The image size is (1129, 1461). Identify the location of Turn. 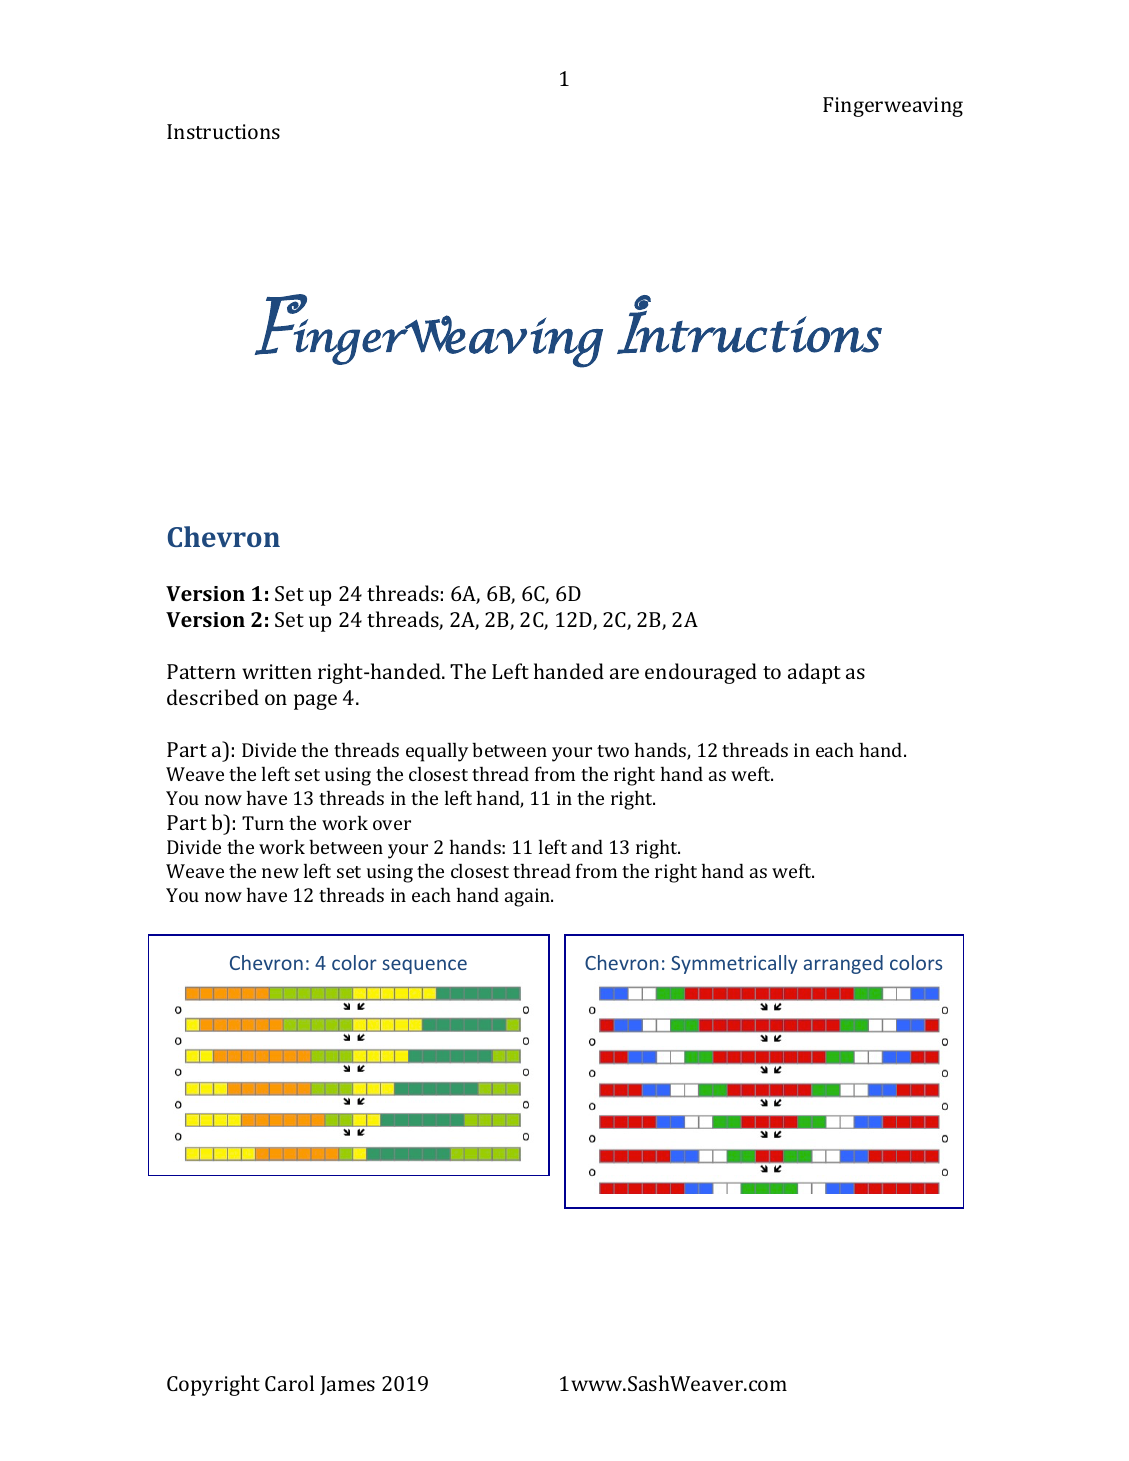
(263, 823).
